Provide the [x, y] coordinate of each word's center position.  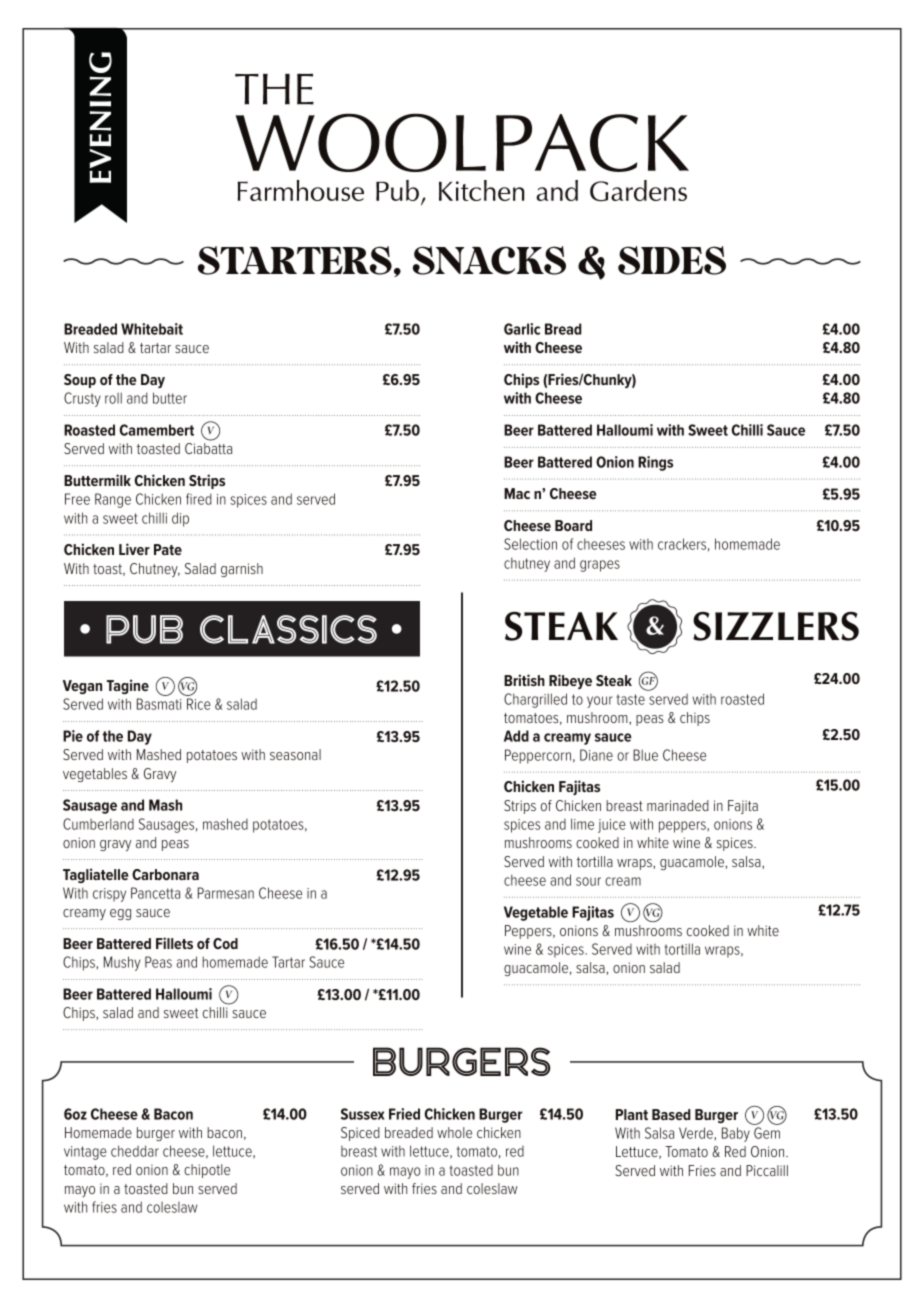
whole [454, 1132]
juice [612, 826]
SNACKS [489, 260]
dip [180, 519]
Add [516, 736]
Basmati [159, 704]
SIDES [672, 260]
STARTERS [295, 260]
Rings [655, 463]
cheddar [135, 1151]
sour [588, 881]
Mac [517, 493]
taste [631, 699]
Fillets [174, 943]
